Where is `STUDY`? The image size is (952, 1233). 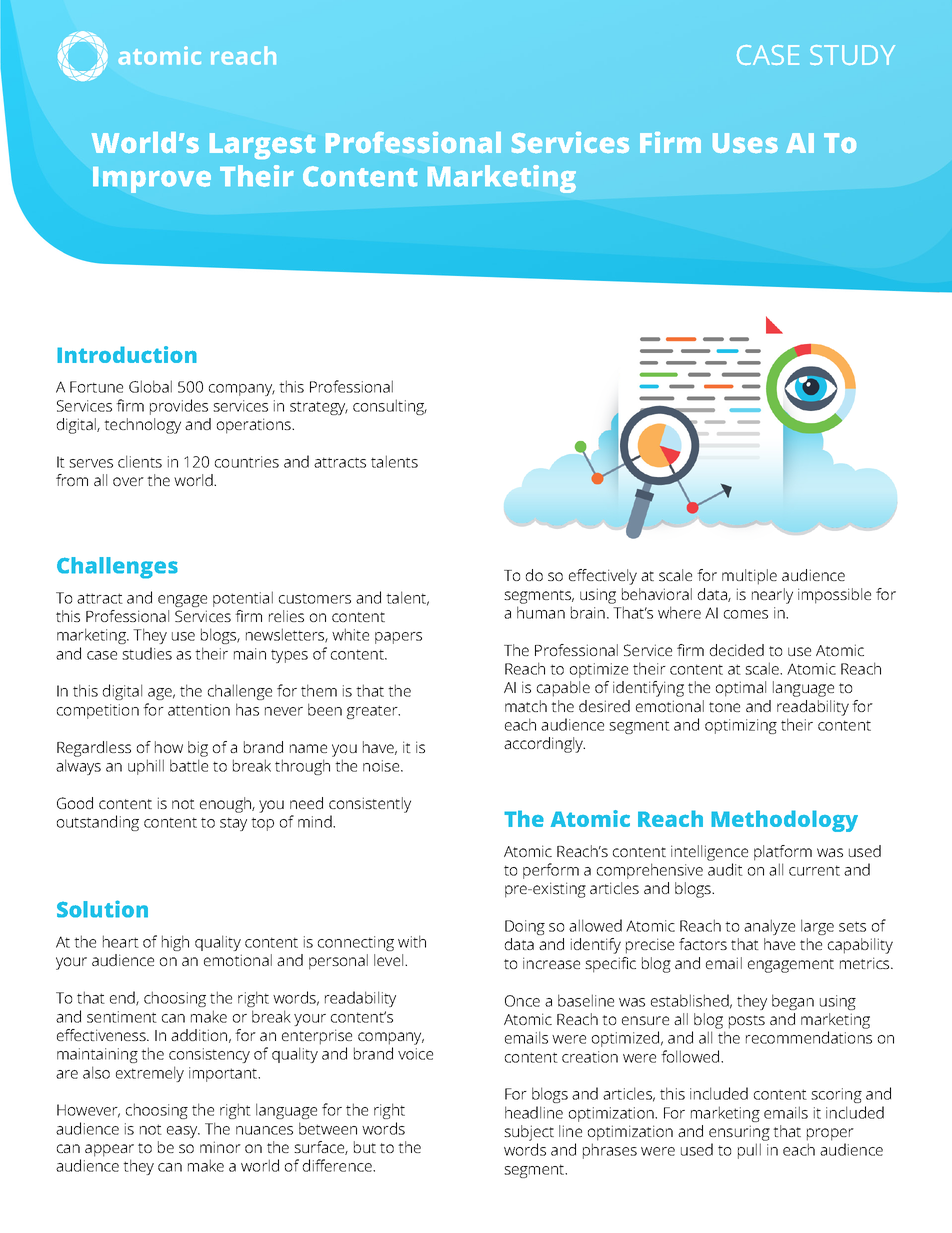
STUDY is located at coordinates (852, 55).
